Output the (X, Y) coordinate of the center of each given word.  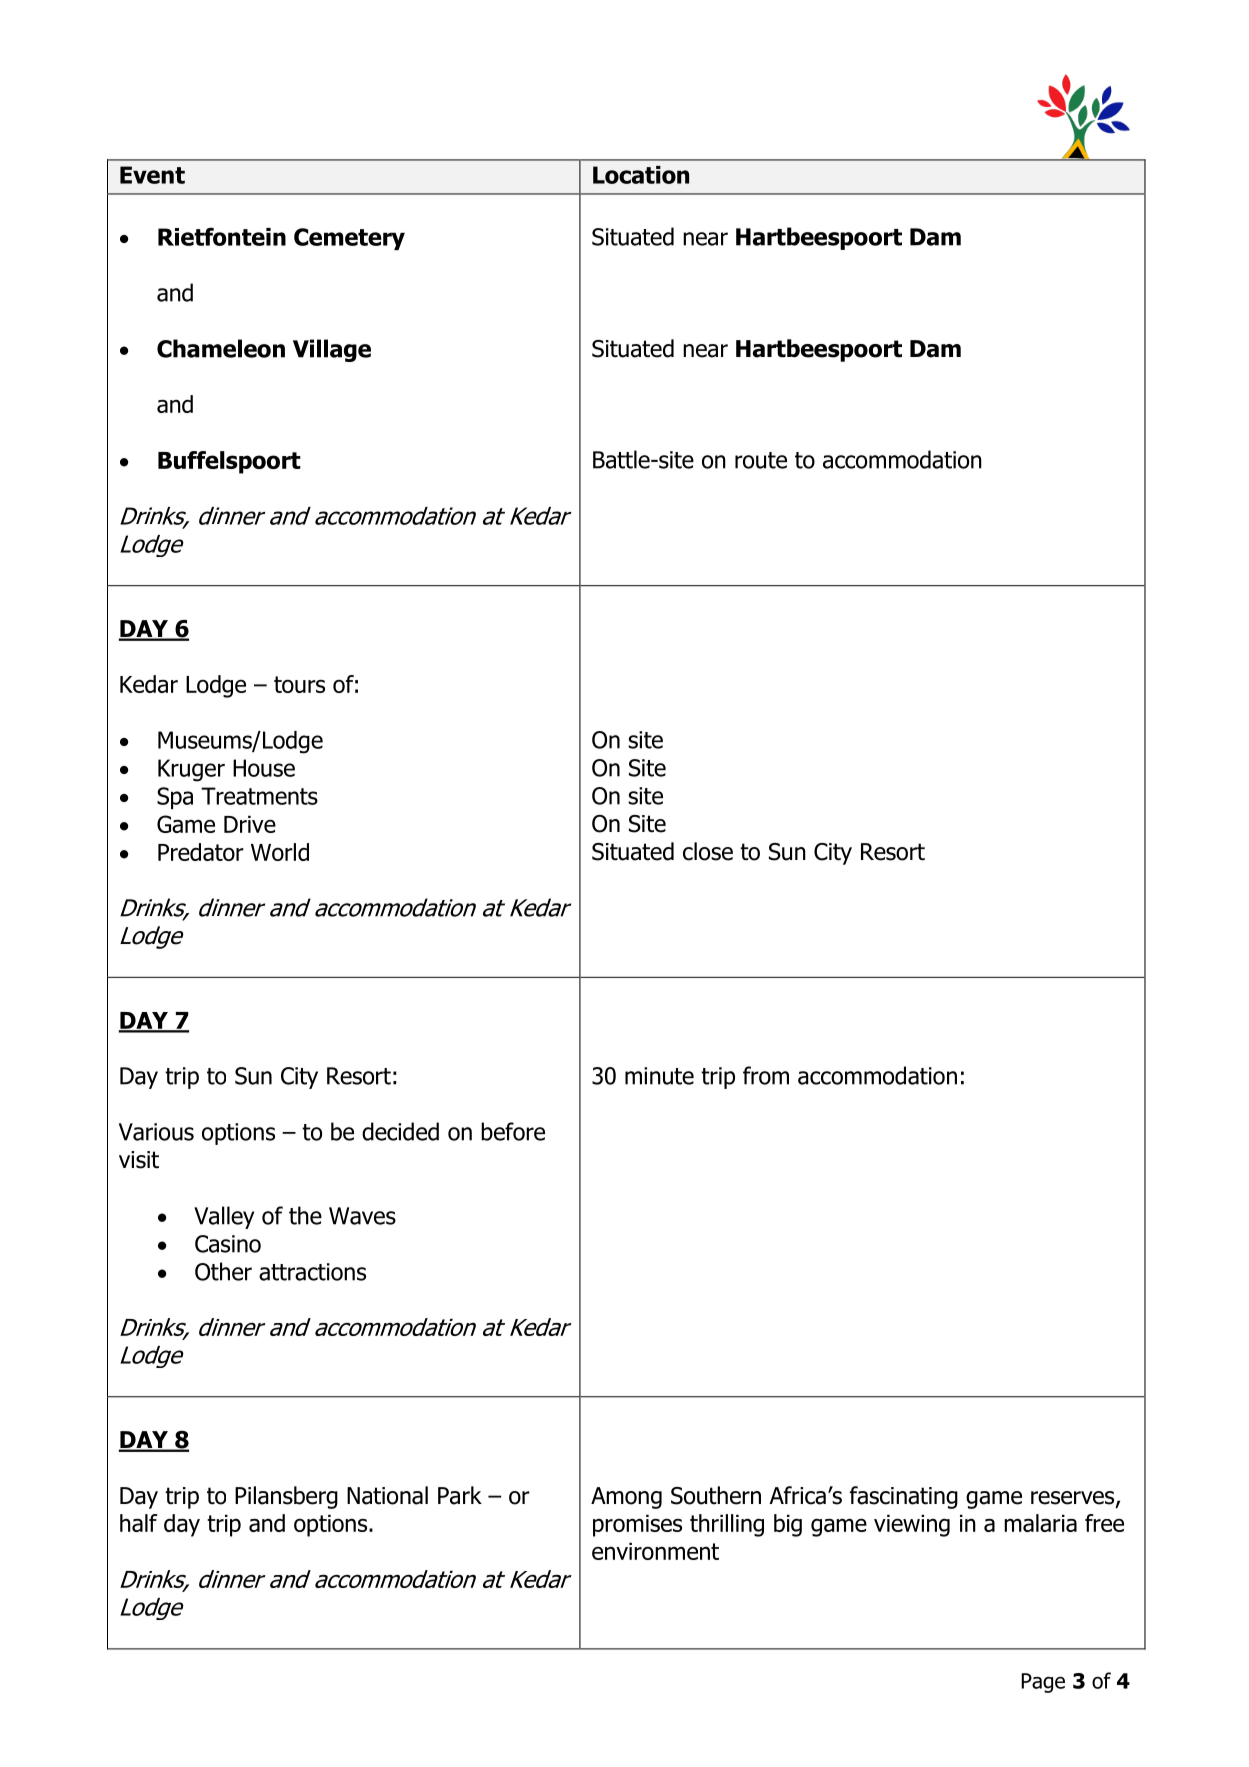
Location (641, 175)
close (708, 851)
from (766, 1075)
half (138, 1523)
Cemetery (349, 239)
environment (655, 1551)
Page (1043, 1683)
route (761, 460)
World (280, 852)
